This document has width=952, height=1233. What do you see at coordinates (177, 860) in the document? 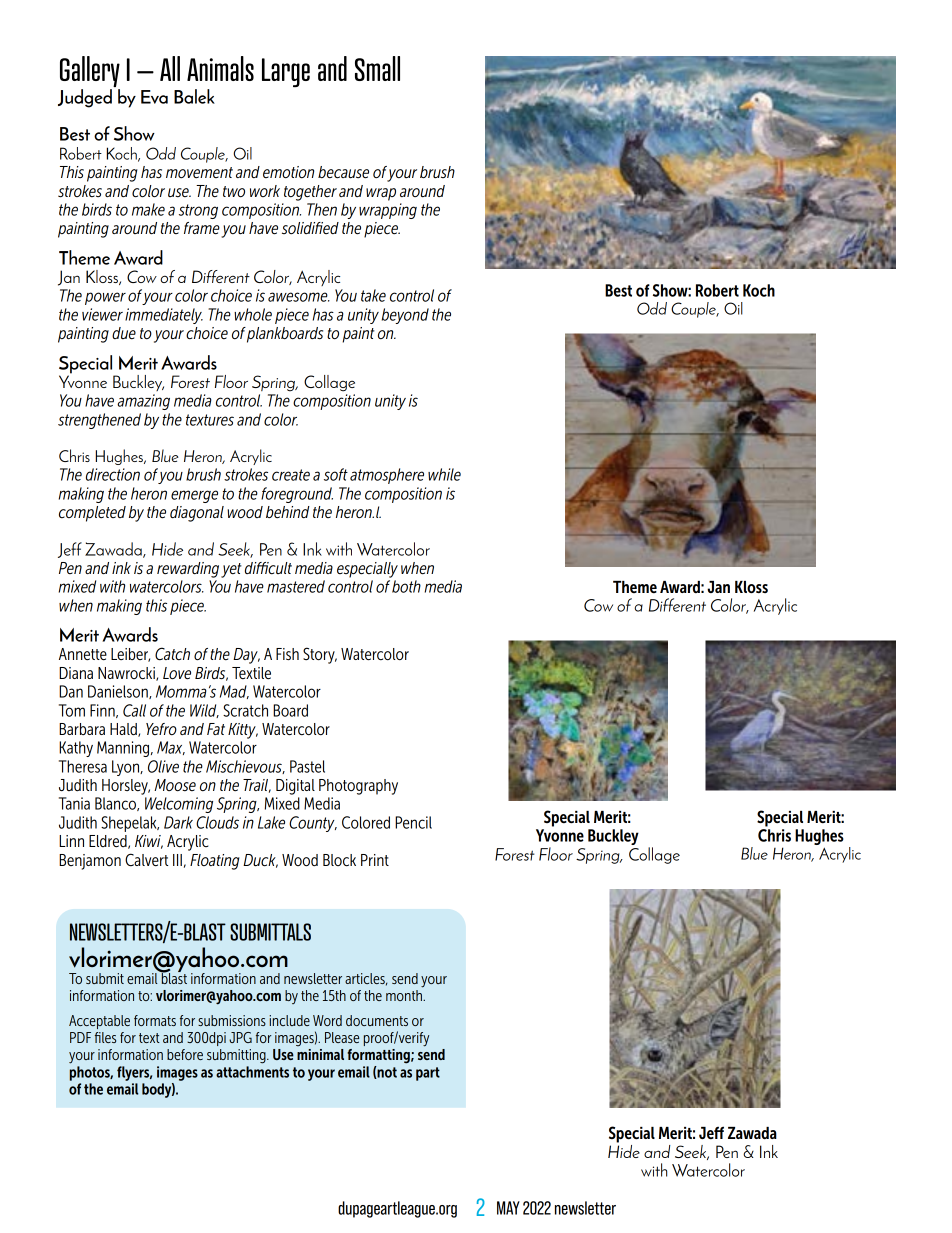
I see `III` at bounding box center [177, 860].
